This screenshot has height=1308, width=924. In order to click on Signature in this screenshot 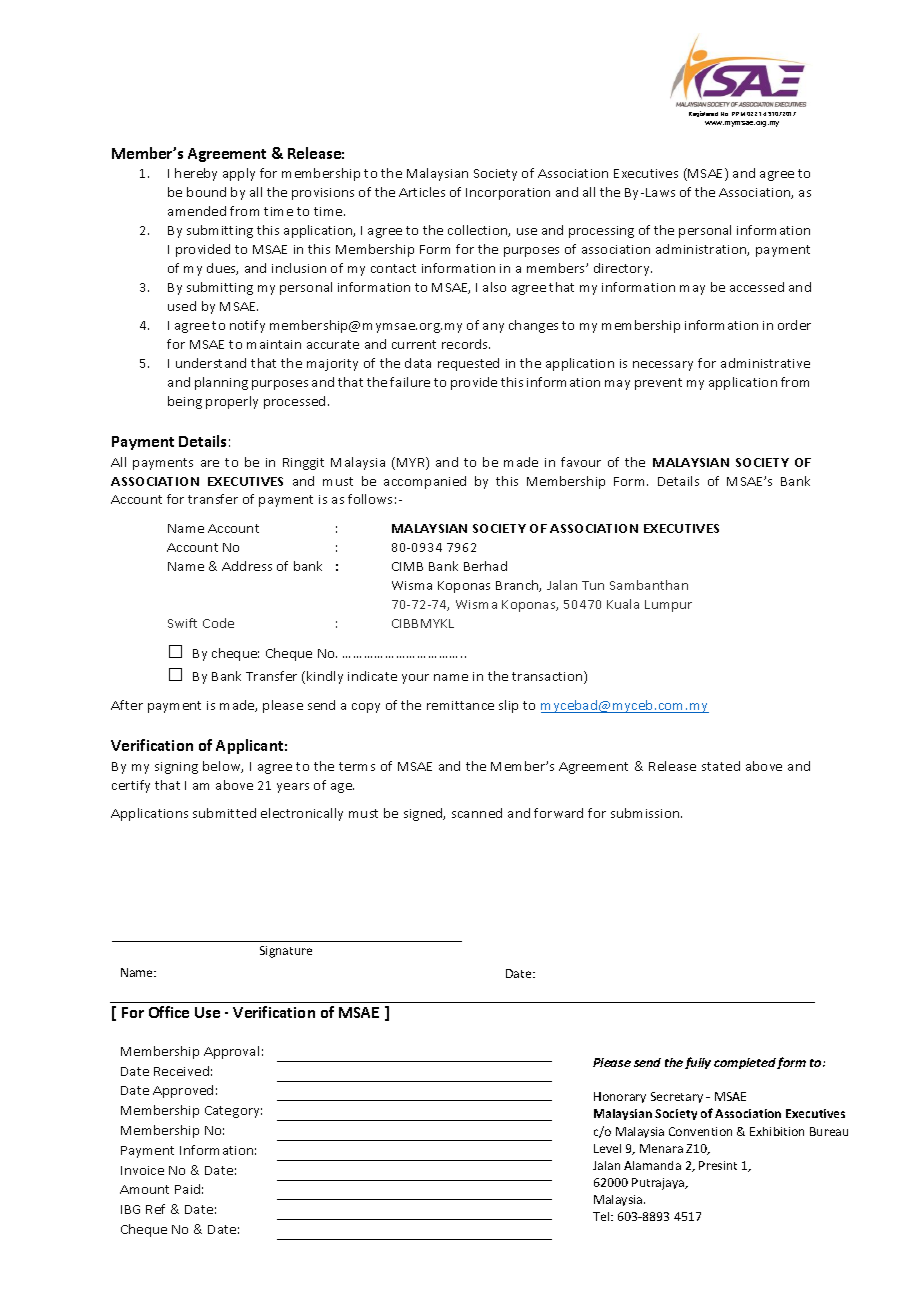, I will do `click(286, 952)`.
